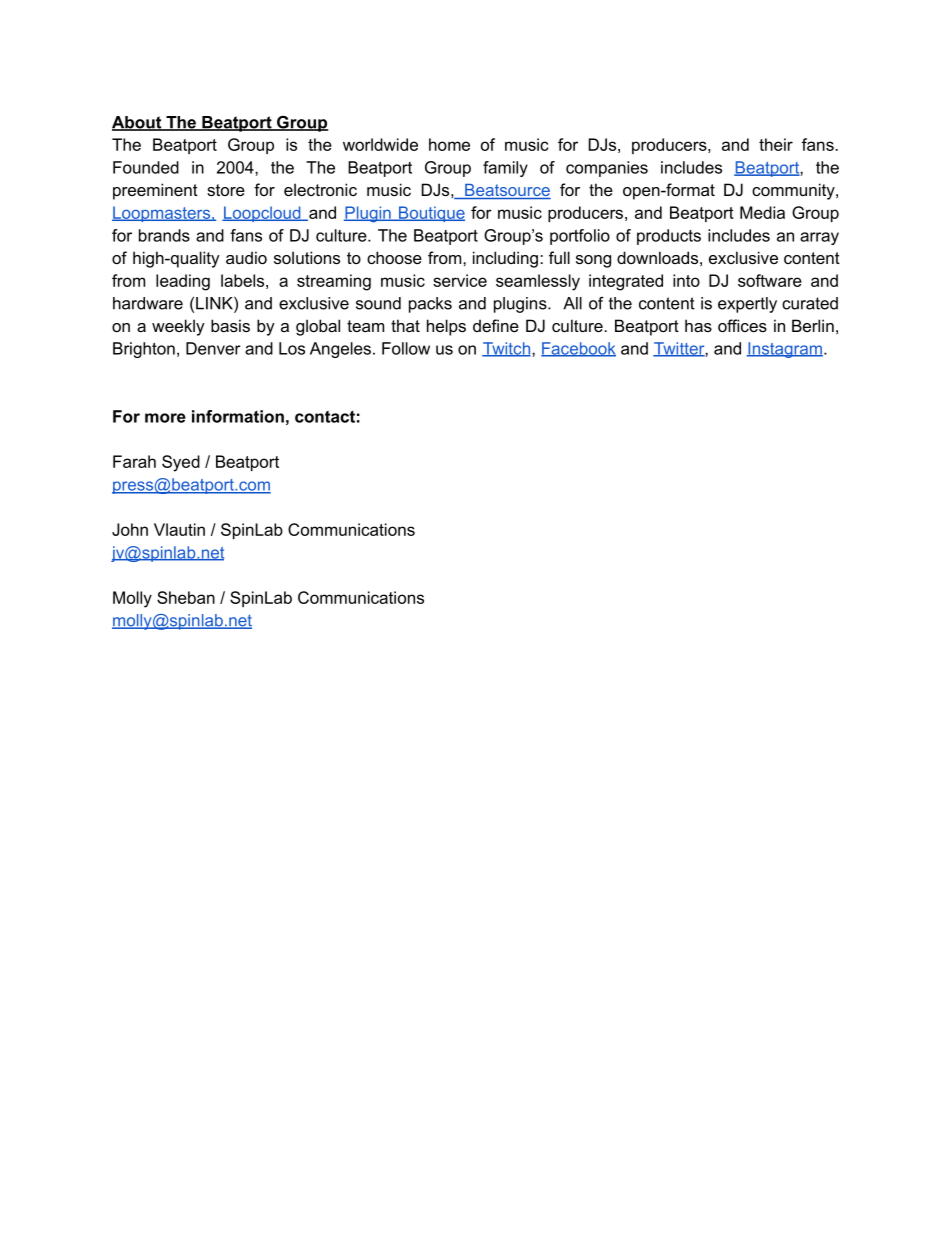 The height and width of the screenshot is (1233, 952). Describe the element at coordinates (460, 280) in the screenshot. I see `service` at that location.
